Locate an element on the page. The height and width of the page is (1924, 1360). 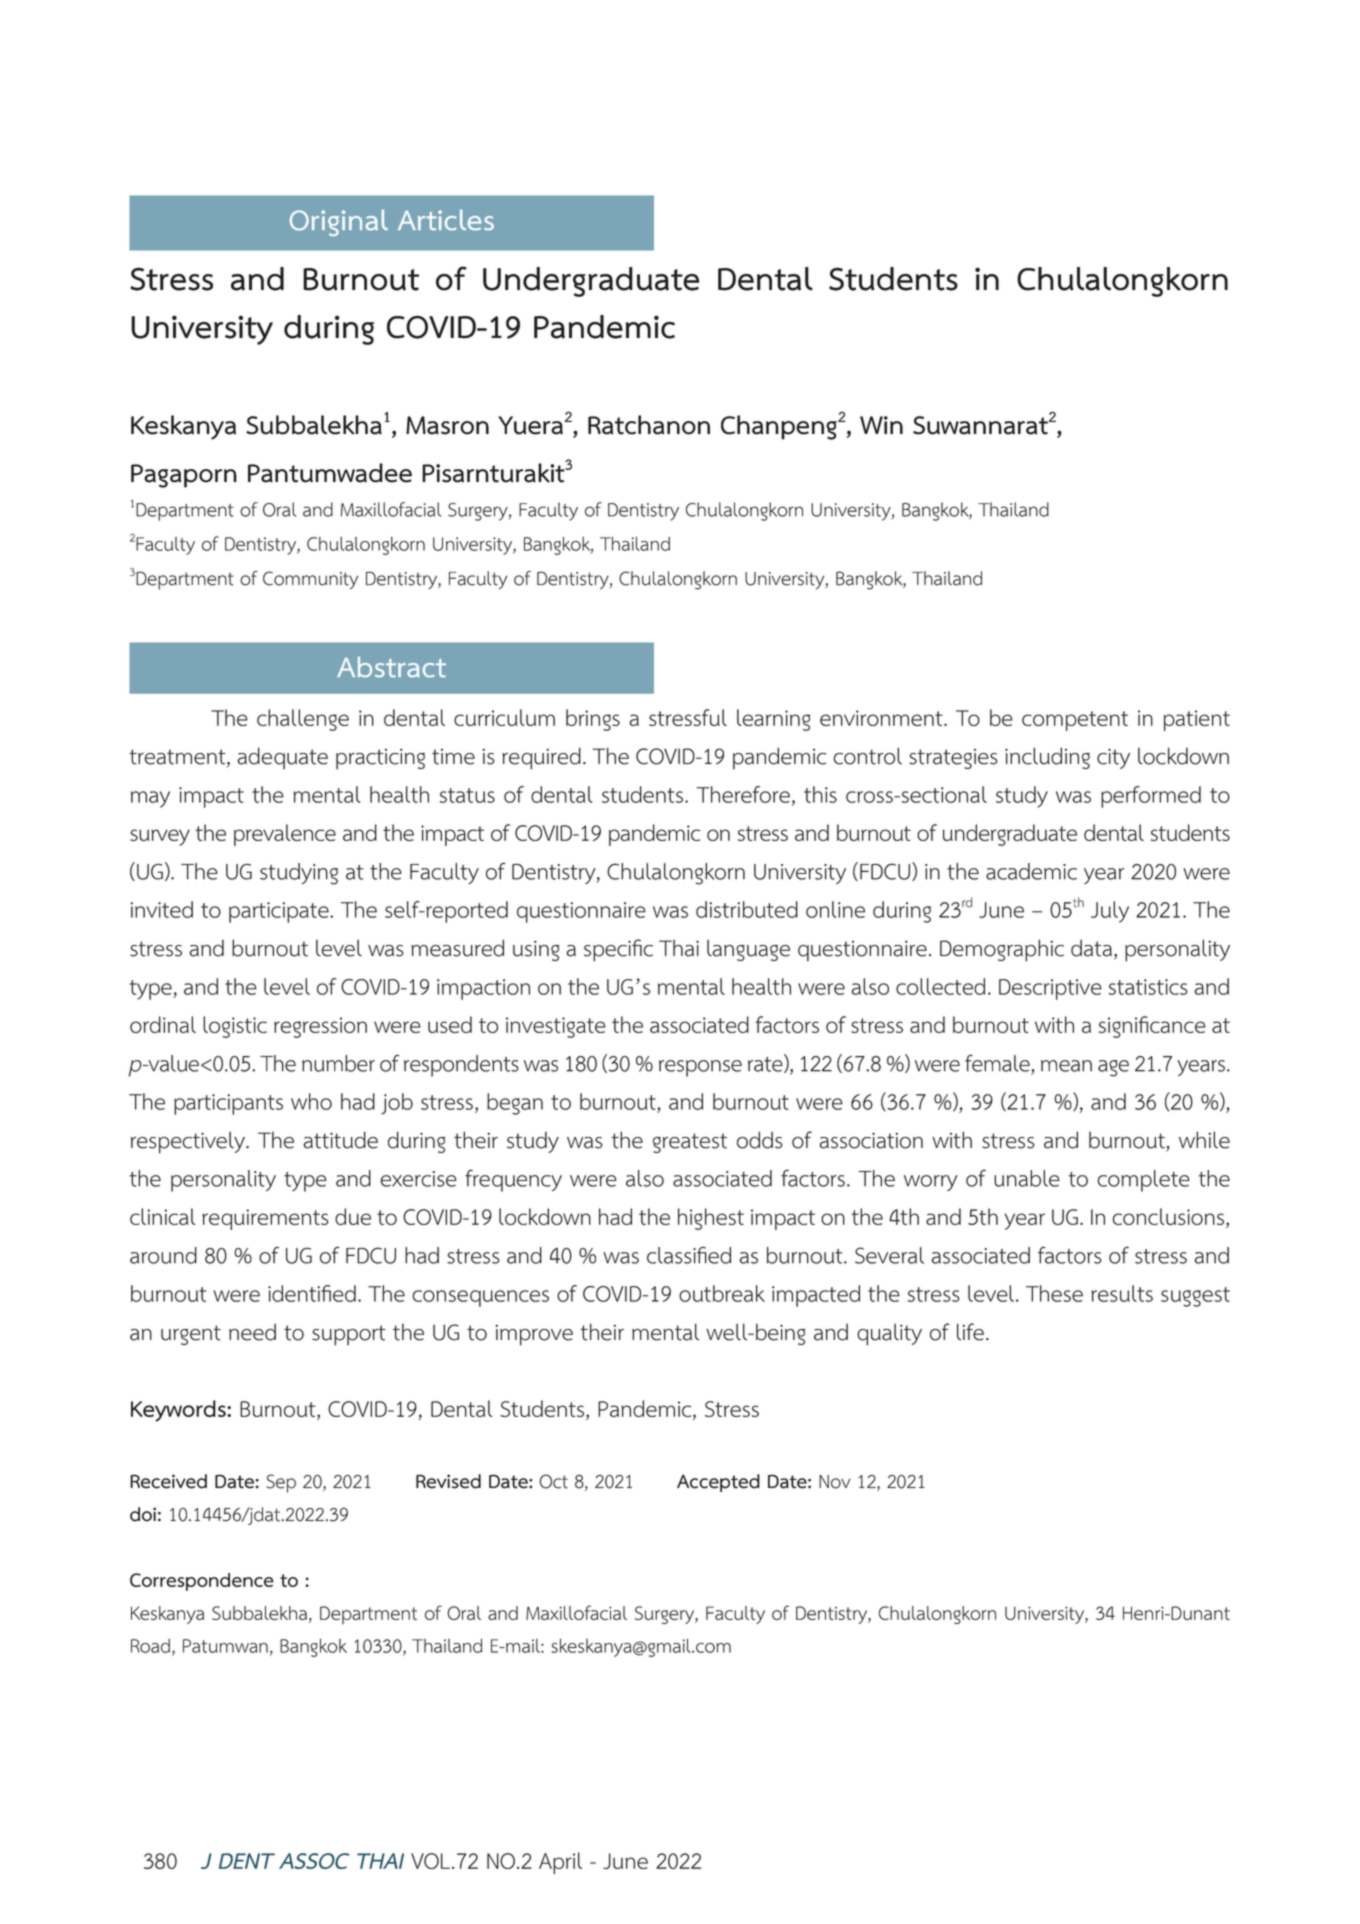
response is located at coordinates (700, 1068).
